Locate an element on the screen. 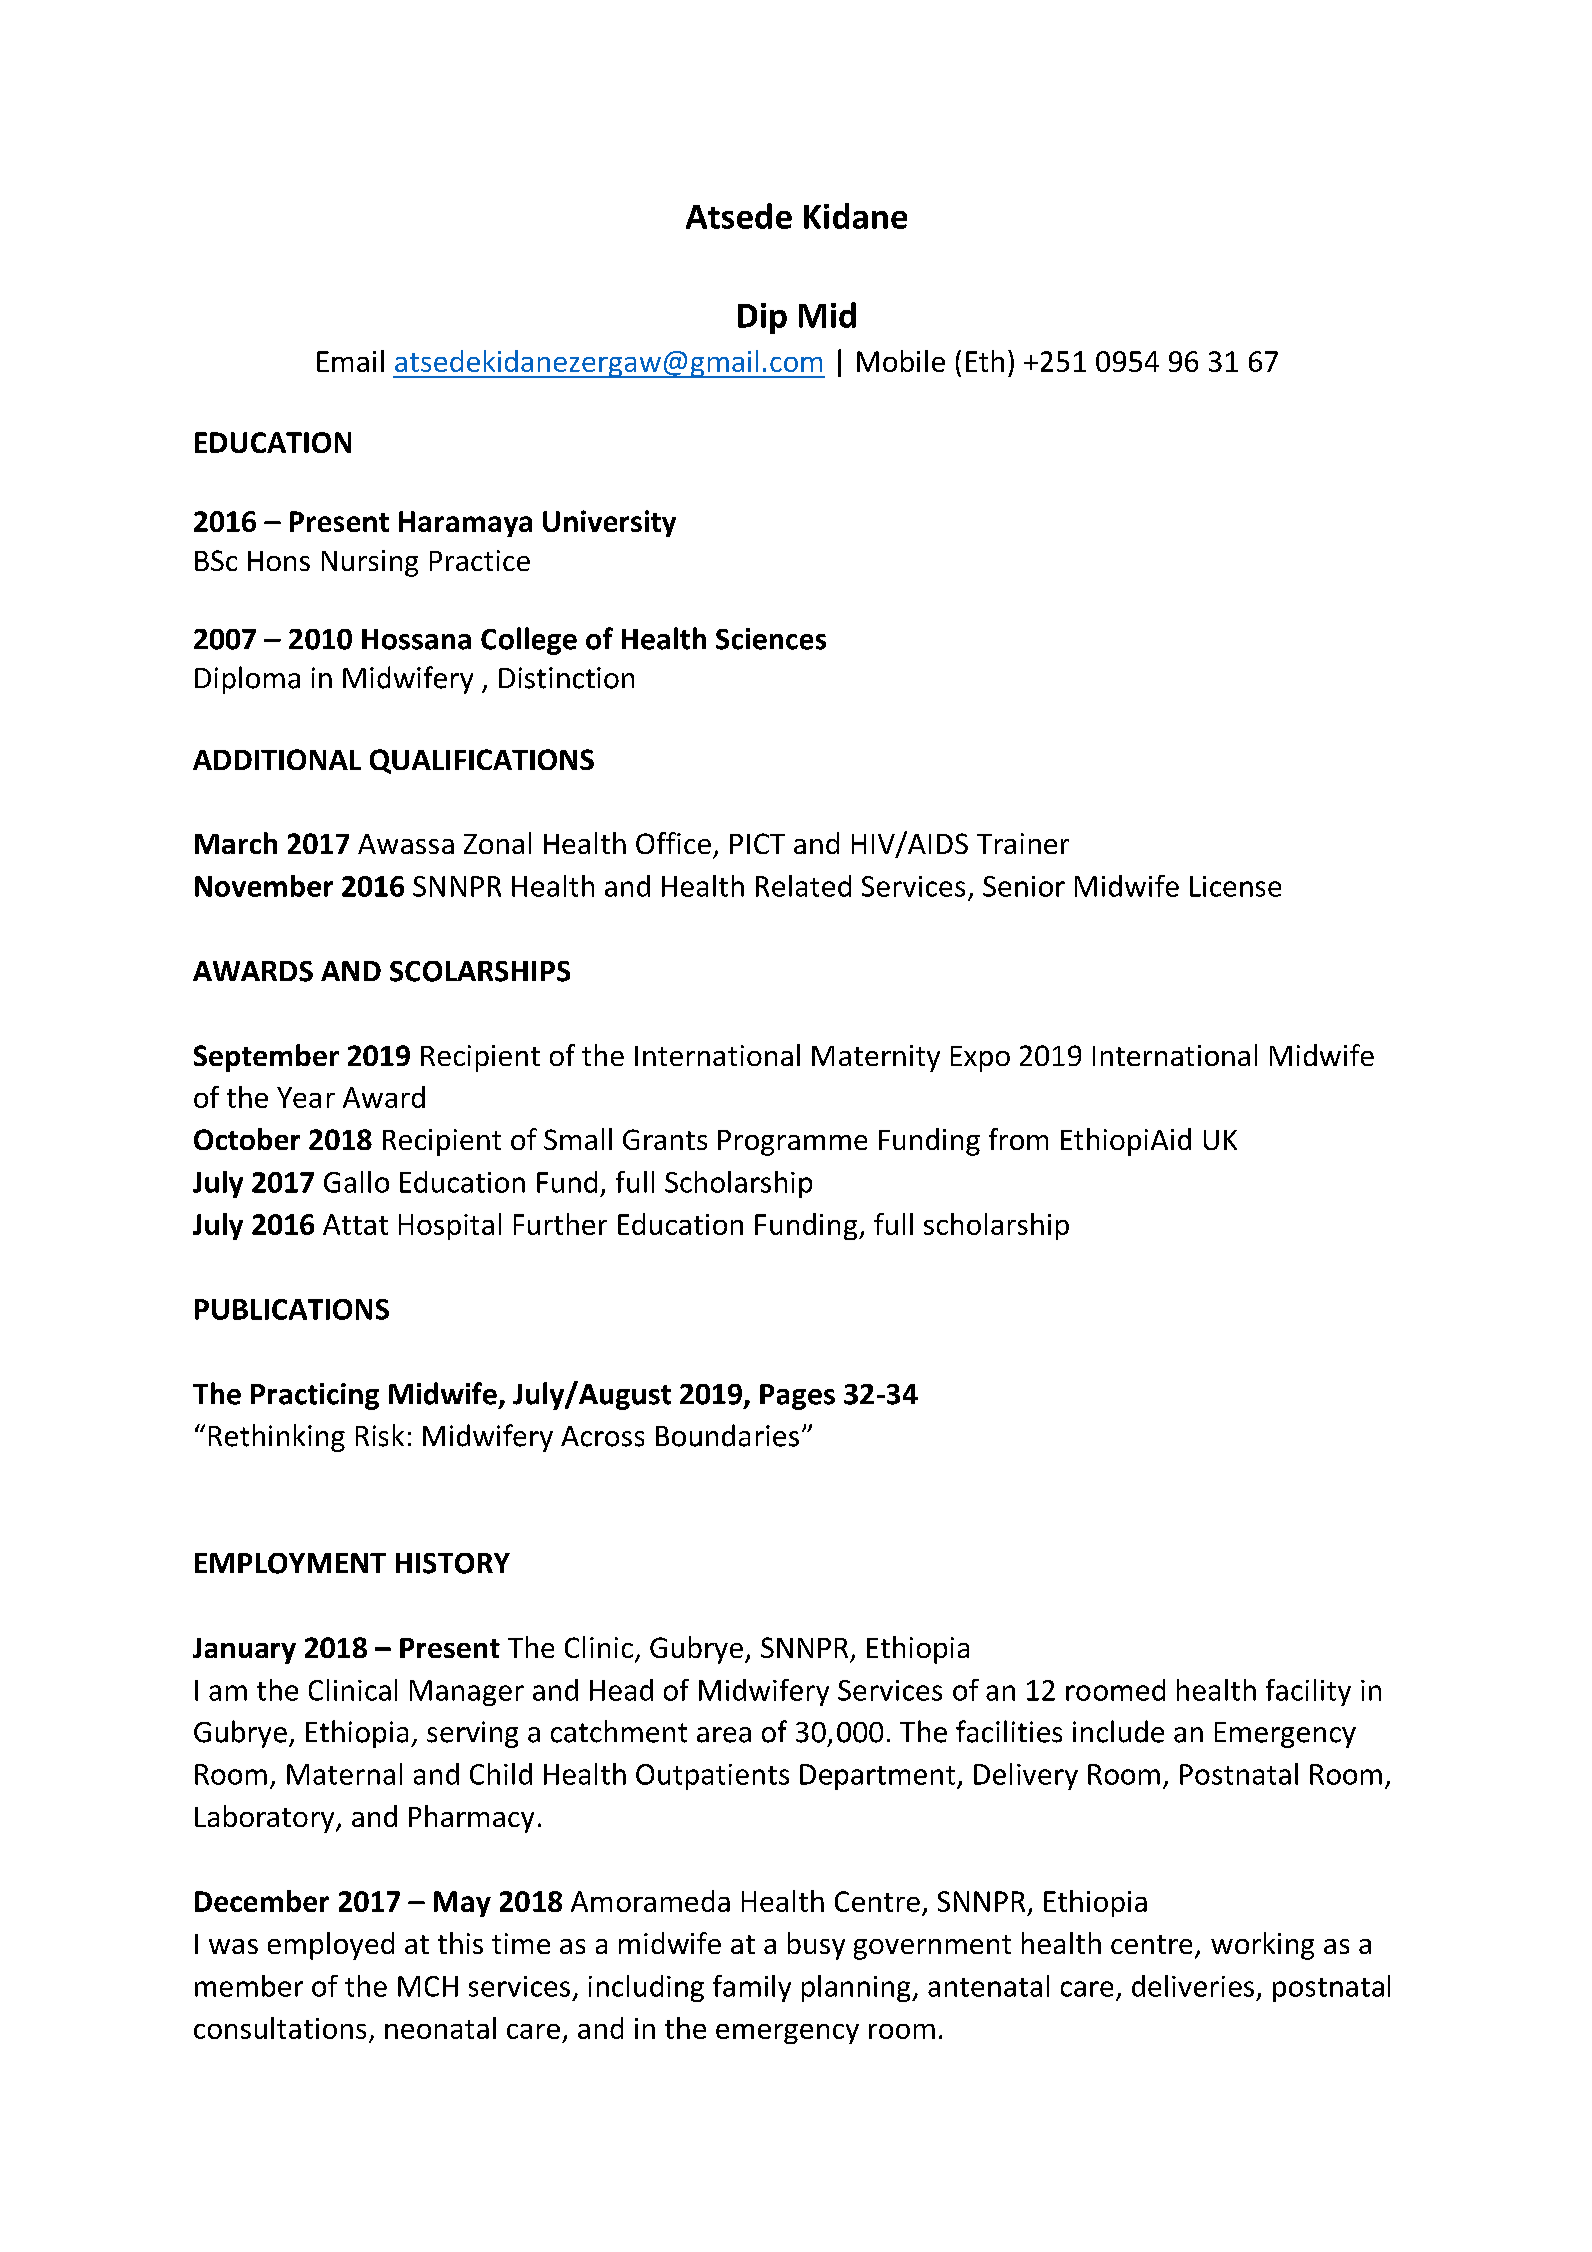  family is located at coordinates (752, 1988).
